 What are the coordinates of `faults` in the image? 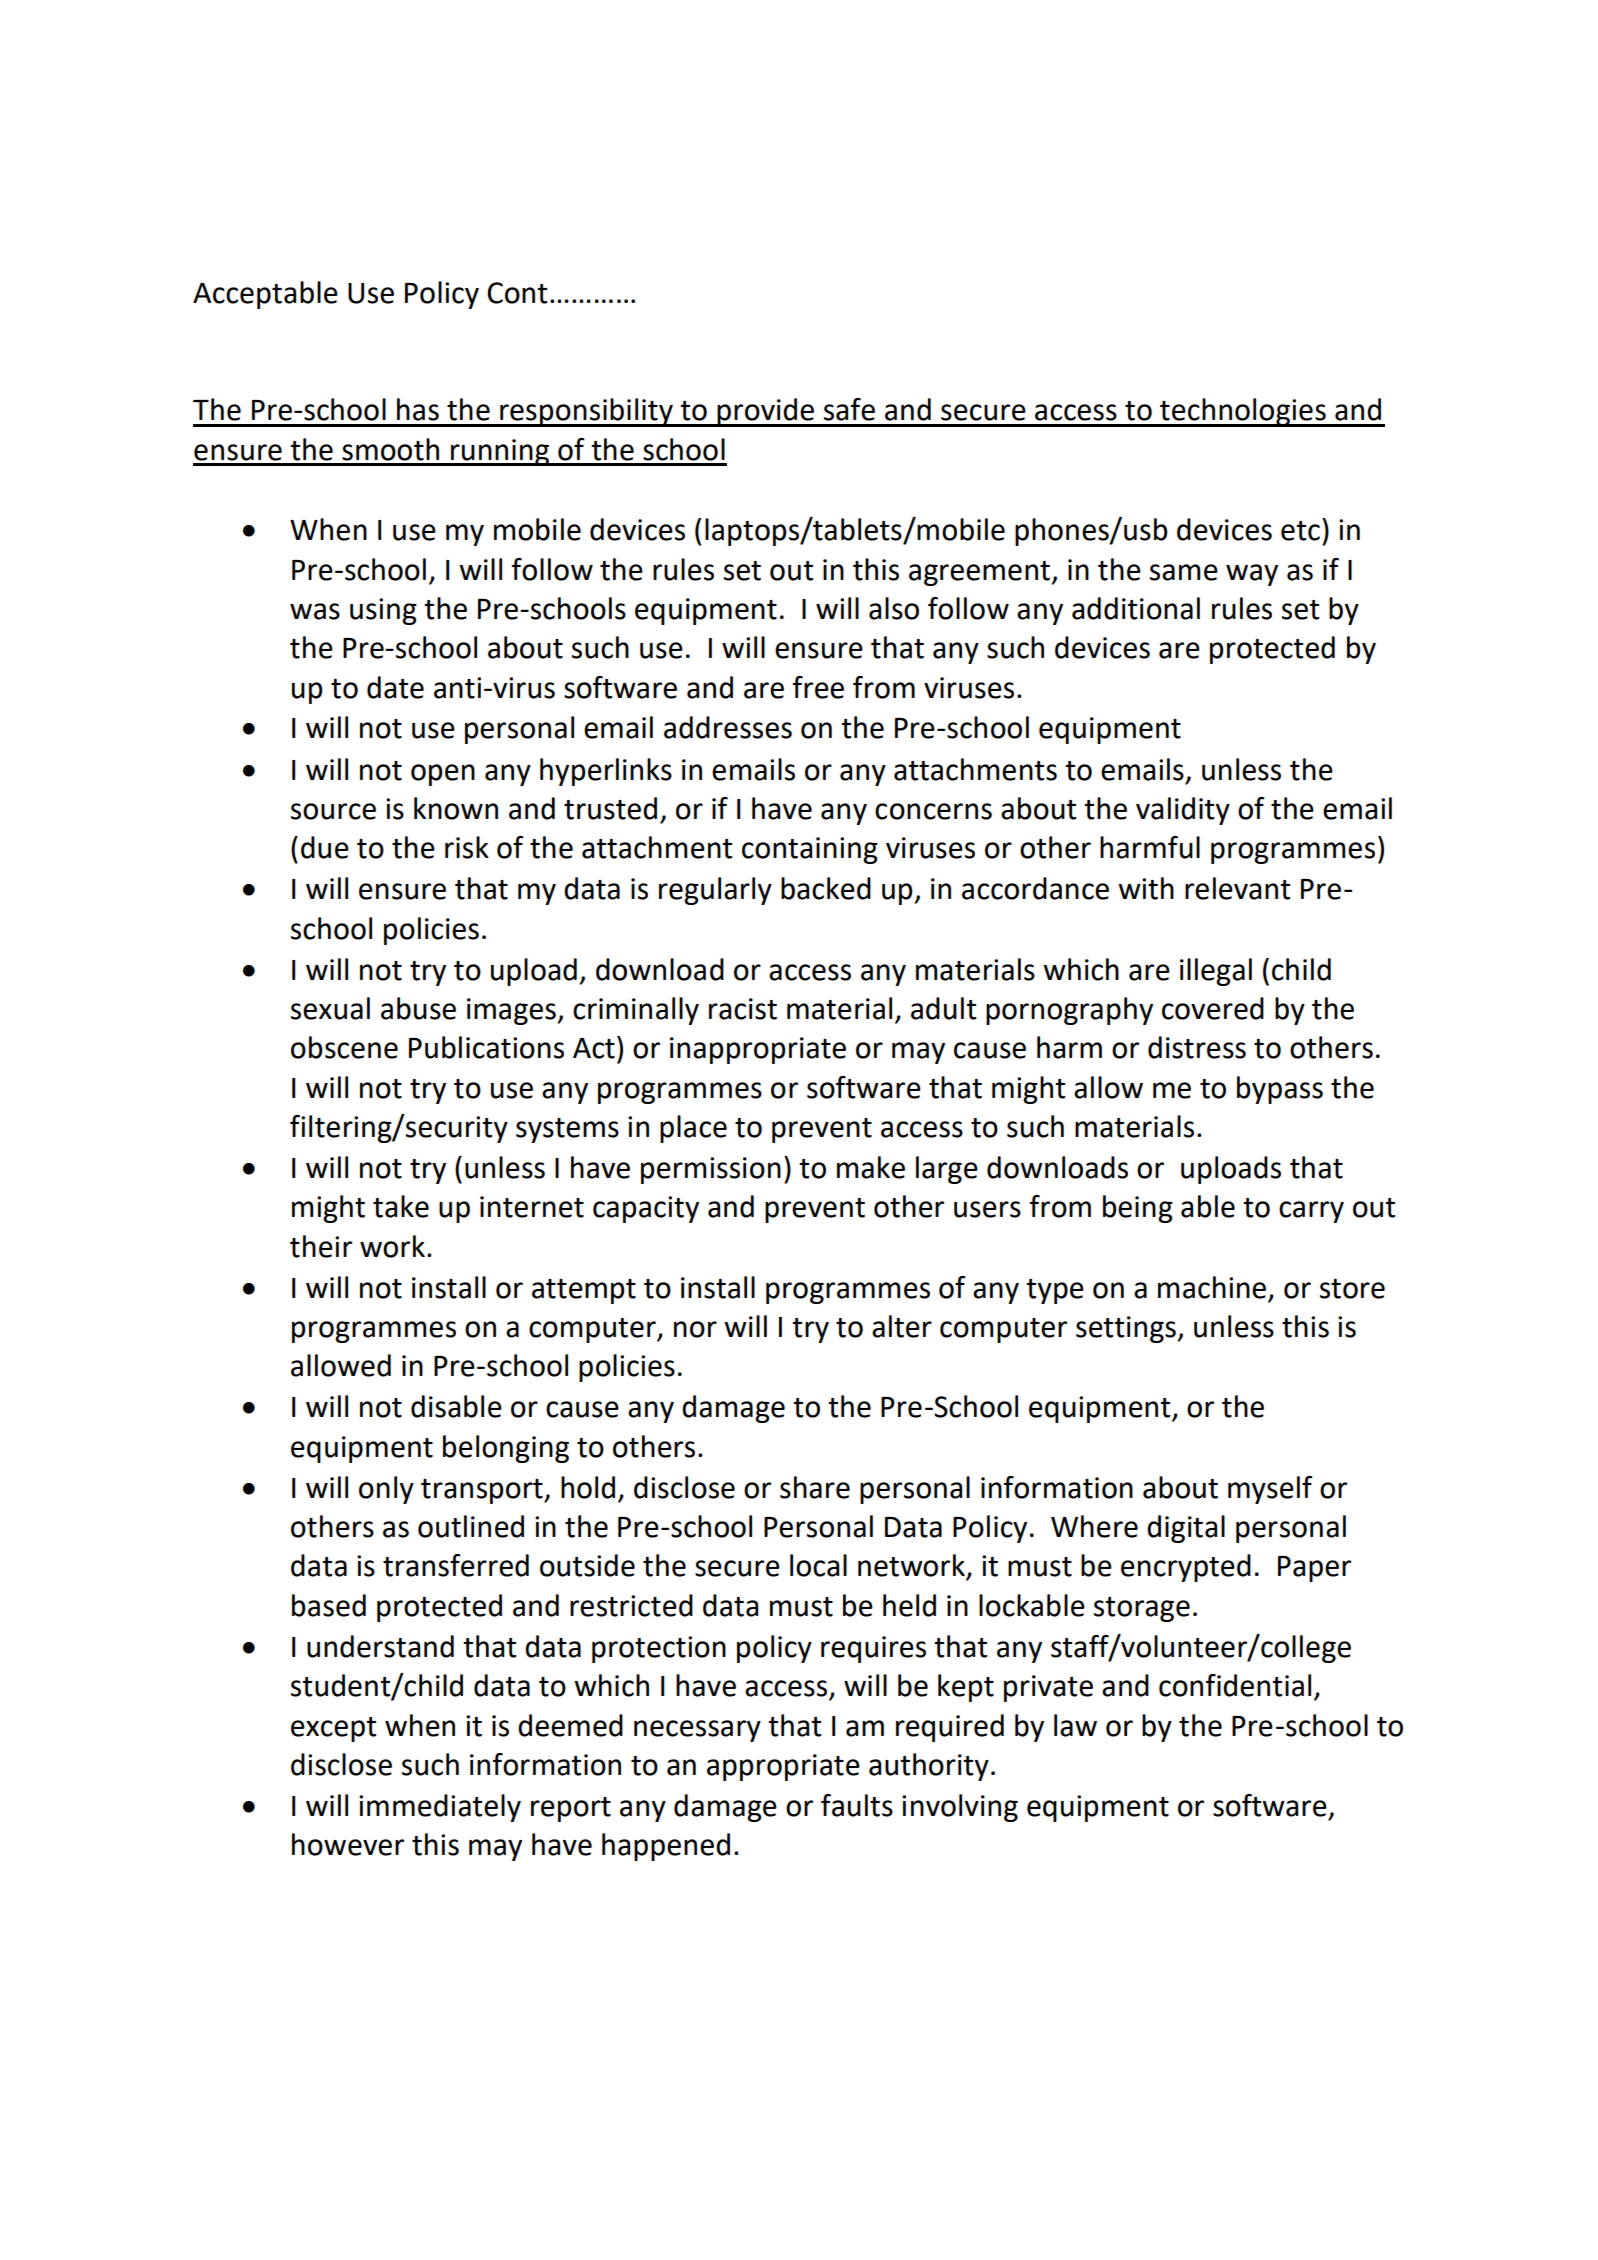 It's located at (857, 1805).
